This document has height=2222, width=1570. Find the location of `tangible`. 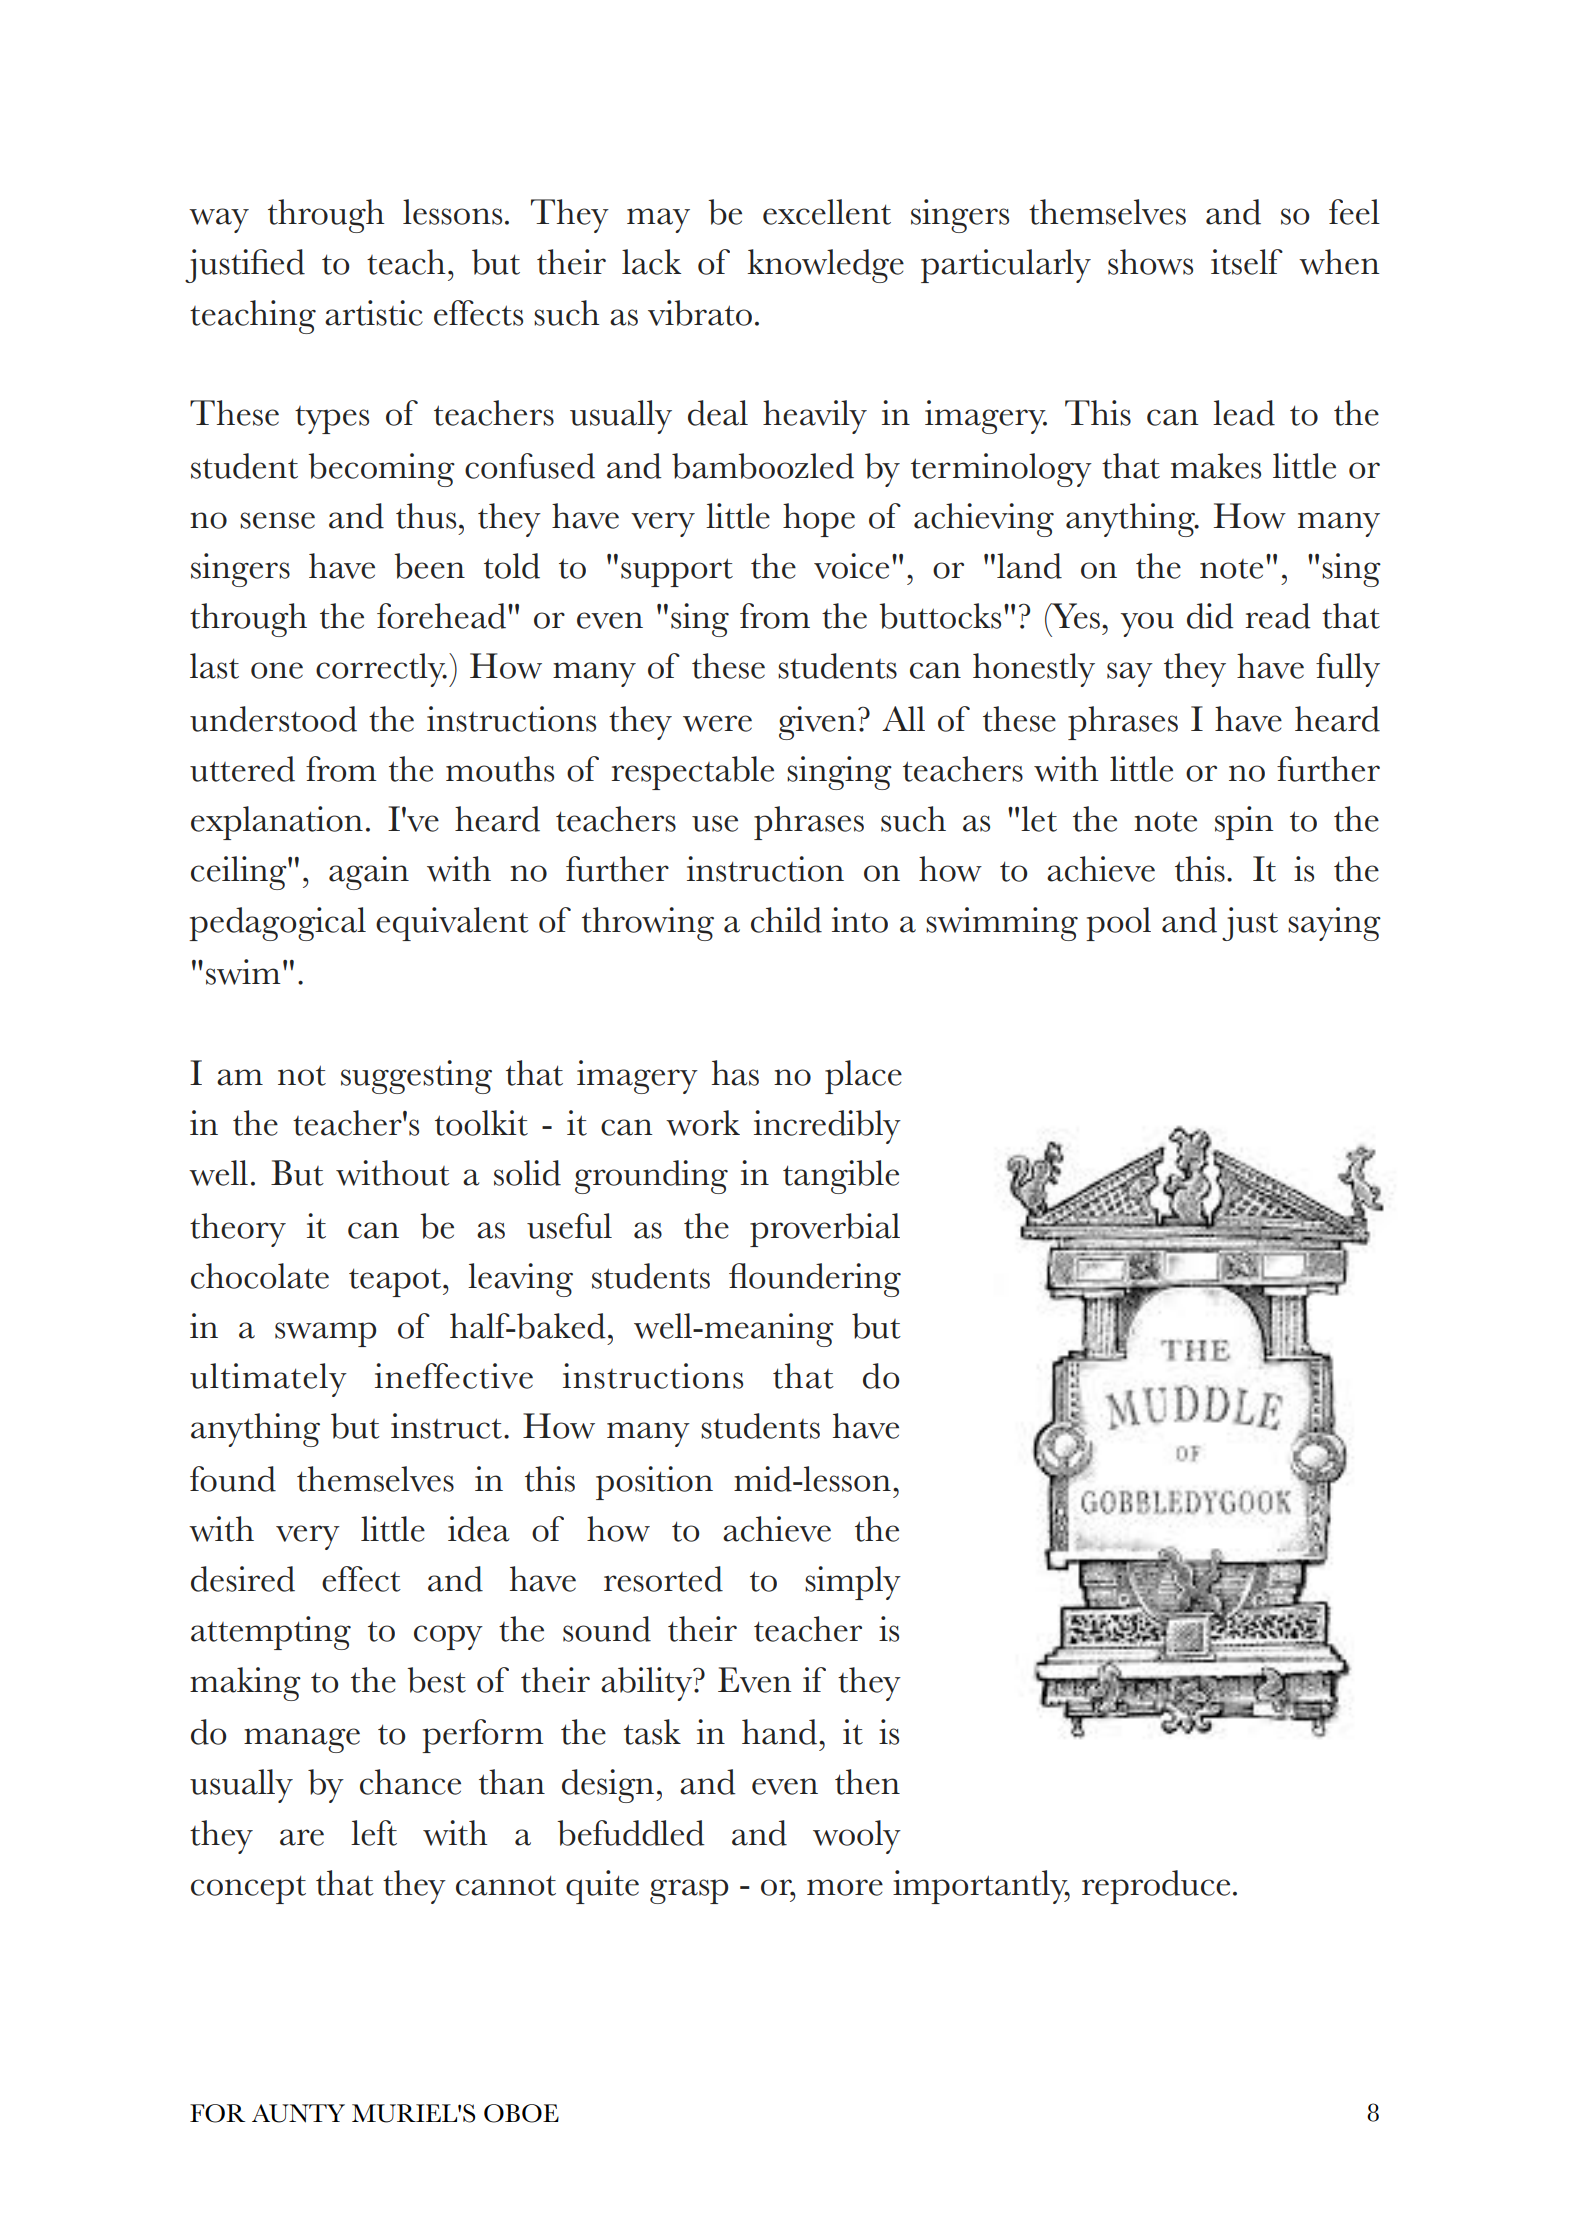

tangible is located at coordinates (841, 1177).
